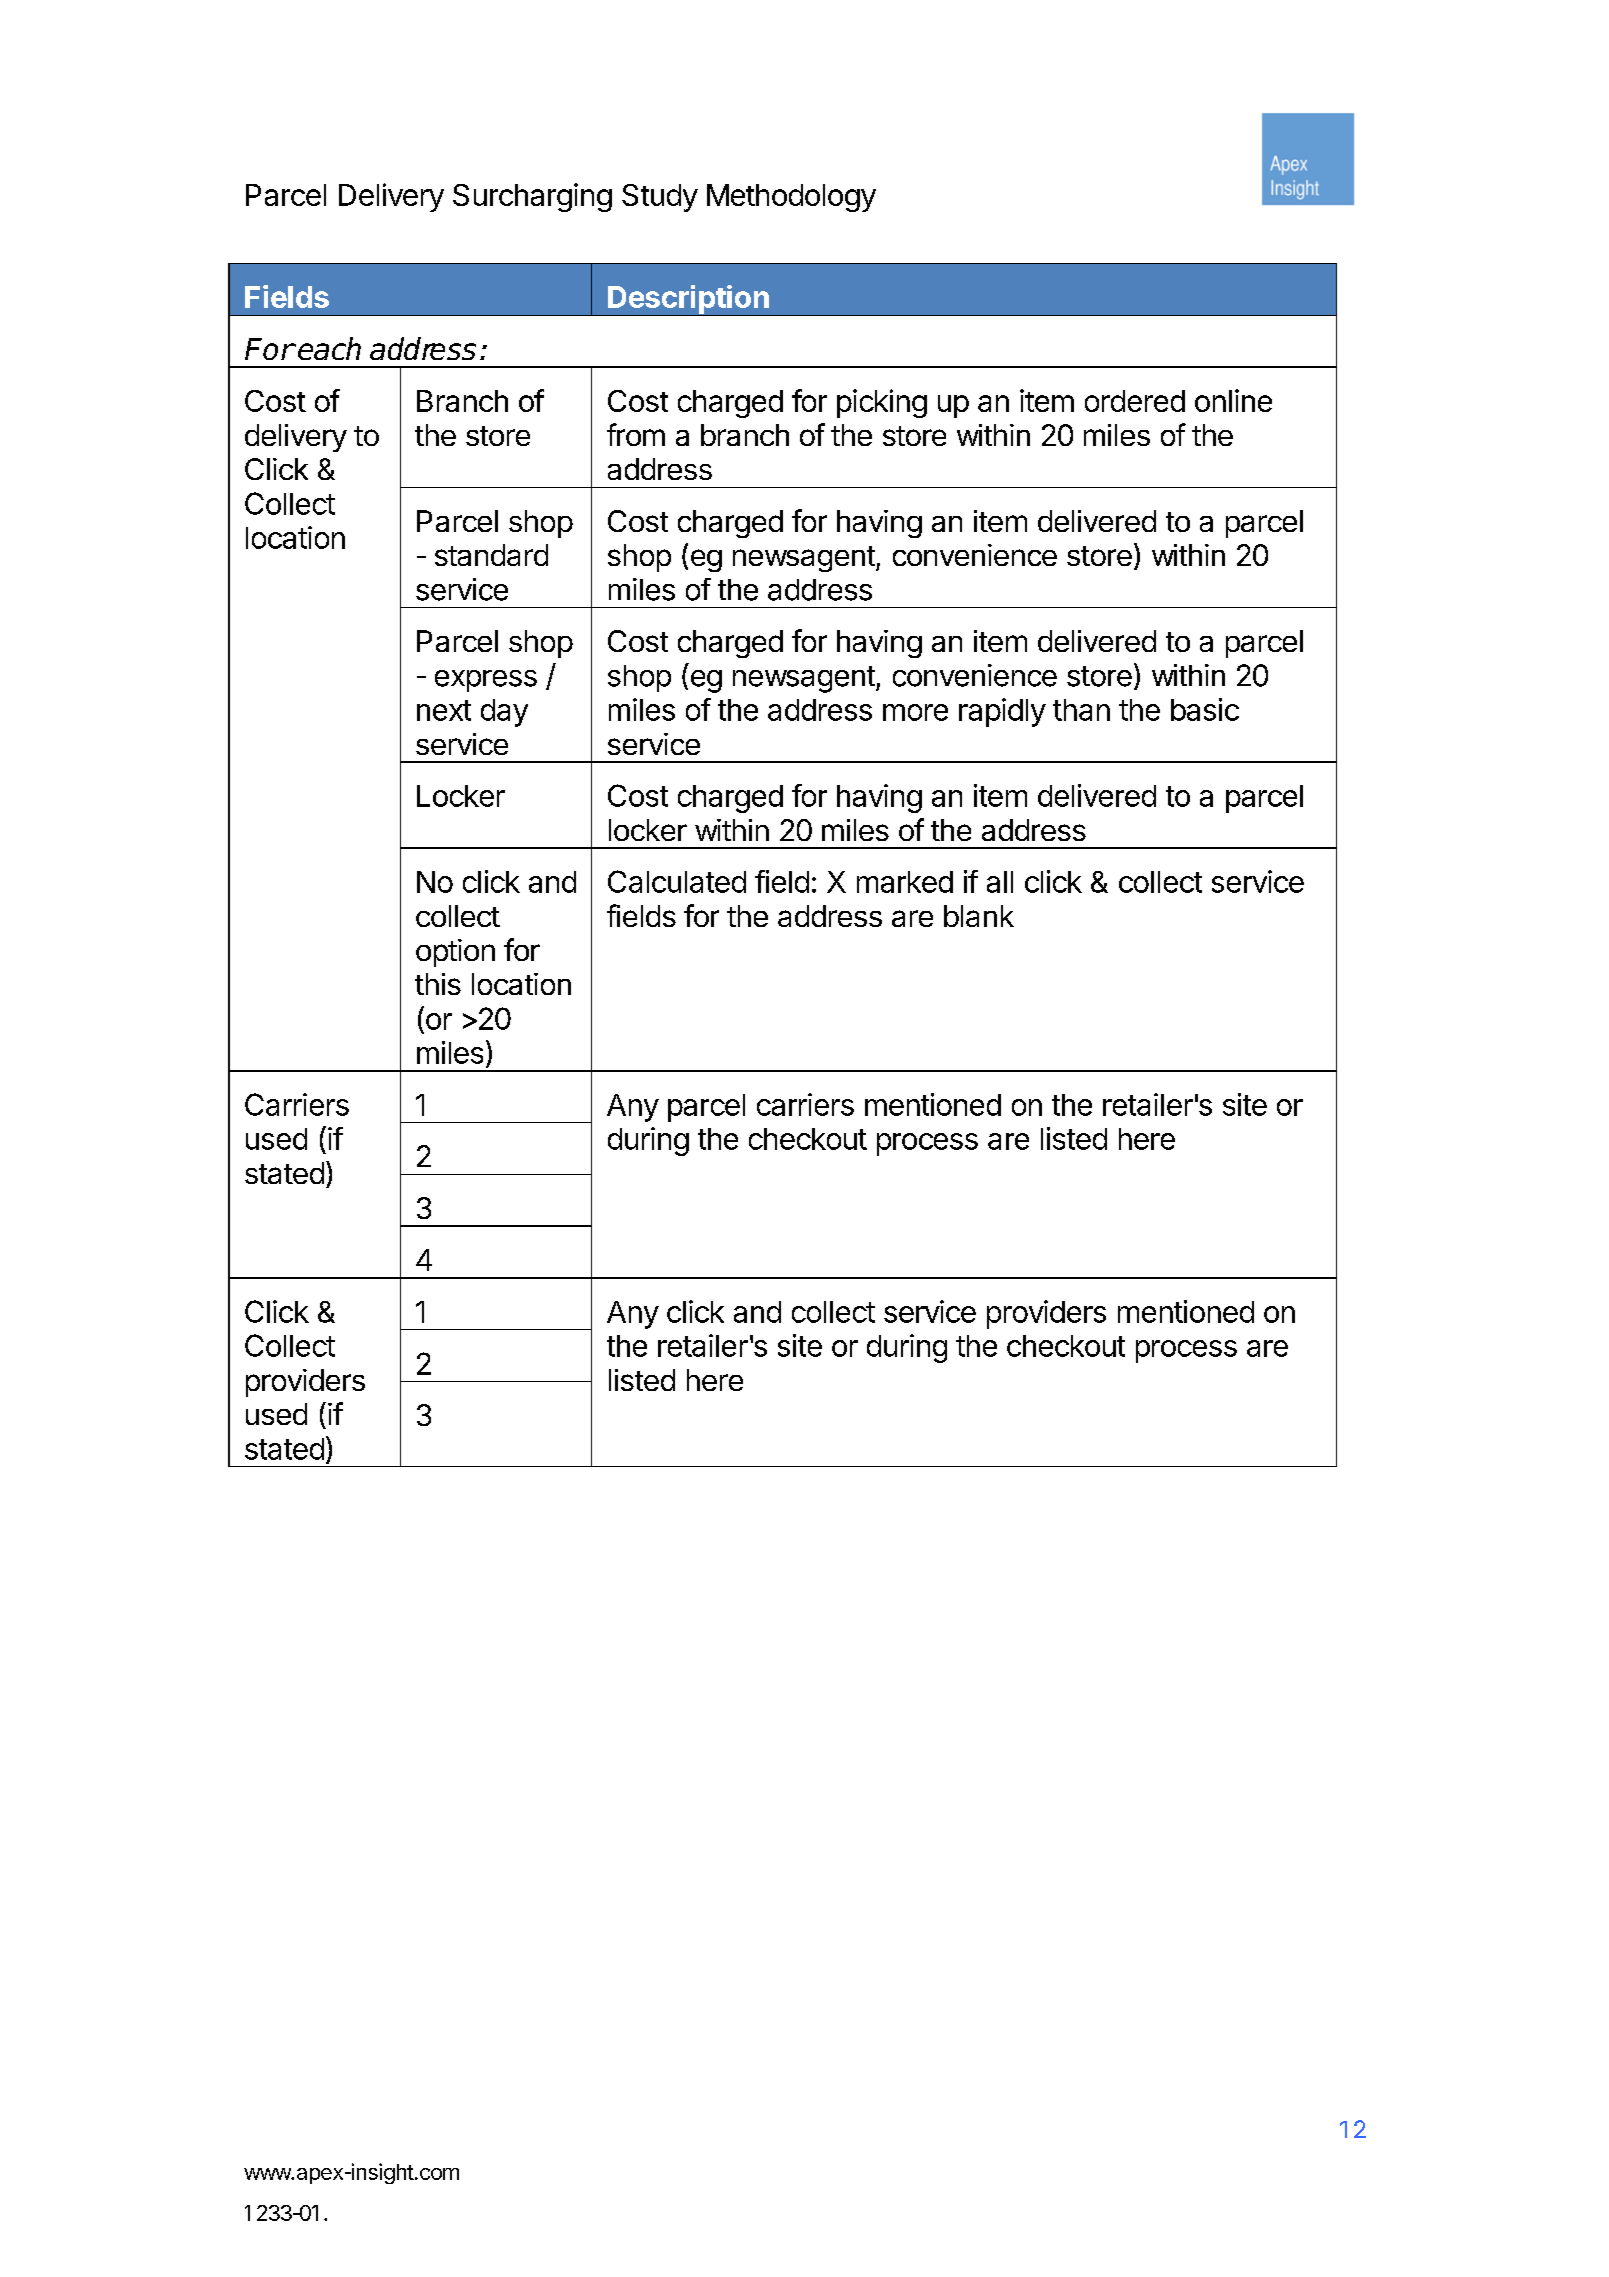 This screenshot has height=2277, width=1609. What do you see at coordinates (915, 712) in the screenshot?
I see `more` at bounding box center [915, 712].
